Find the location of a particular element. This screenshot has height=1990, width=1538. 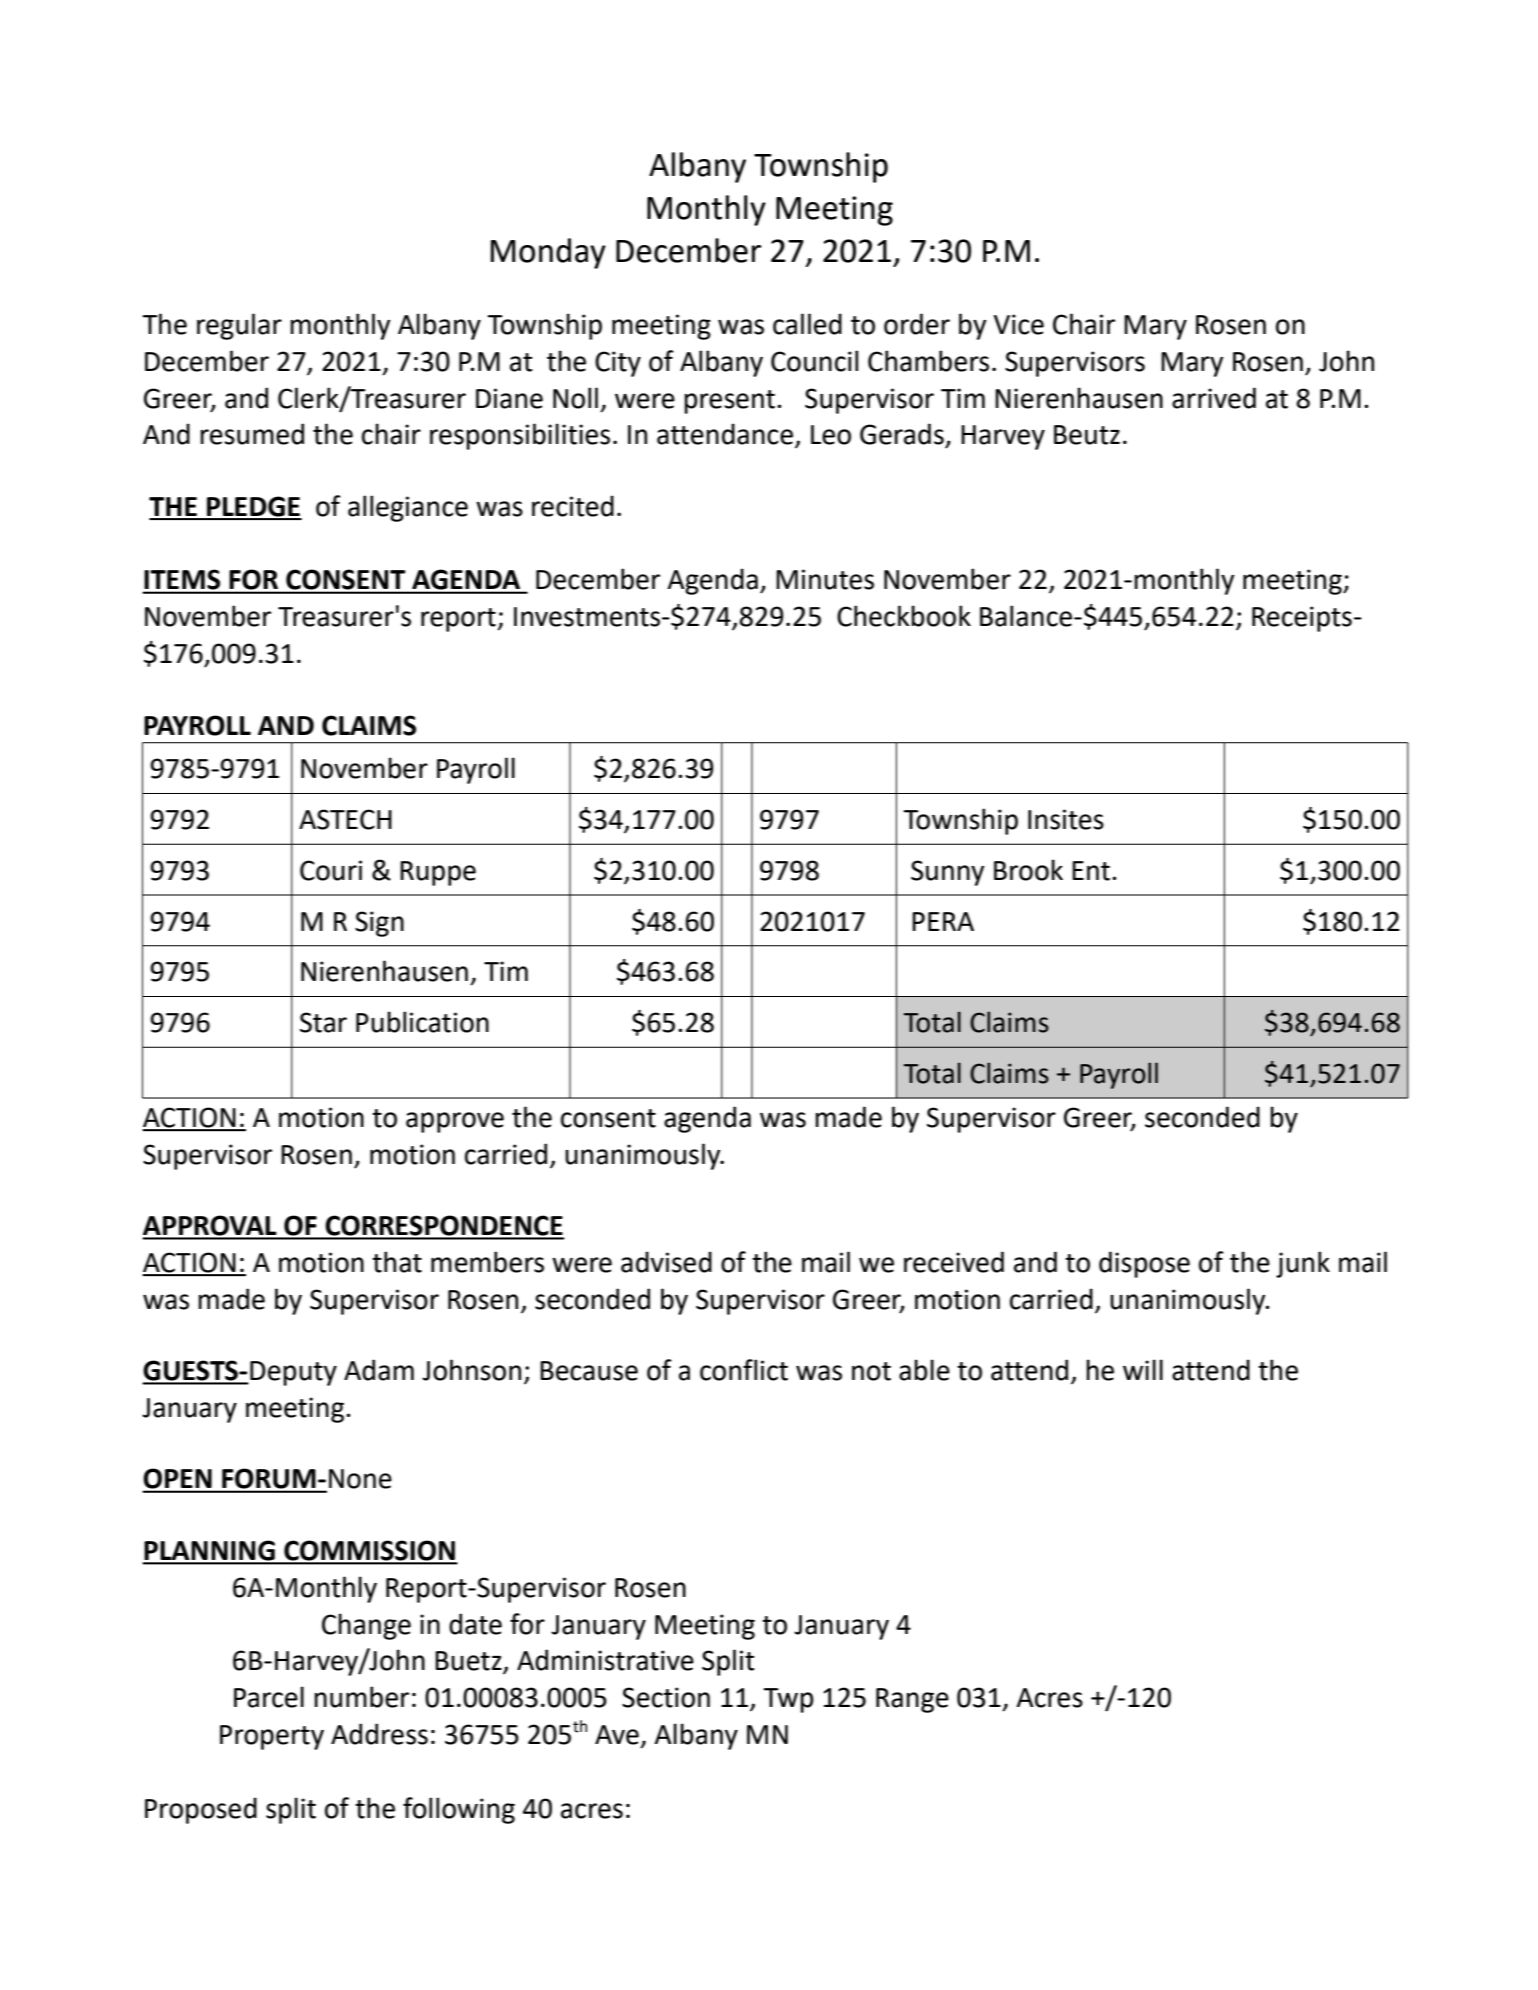

called is located at coordinates (807, 324).
